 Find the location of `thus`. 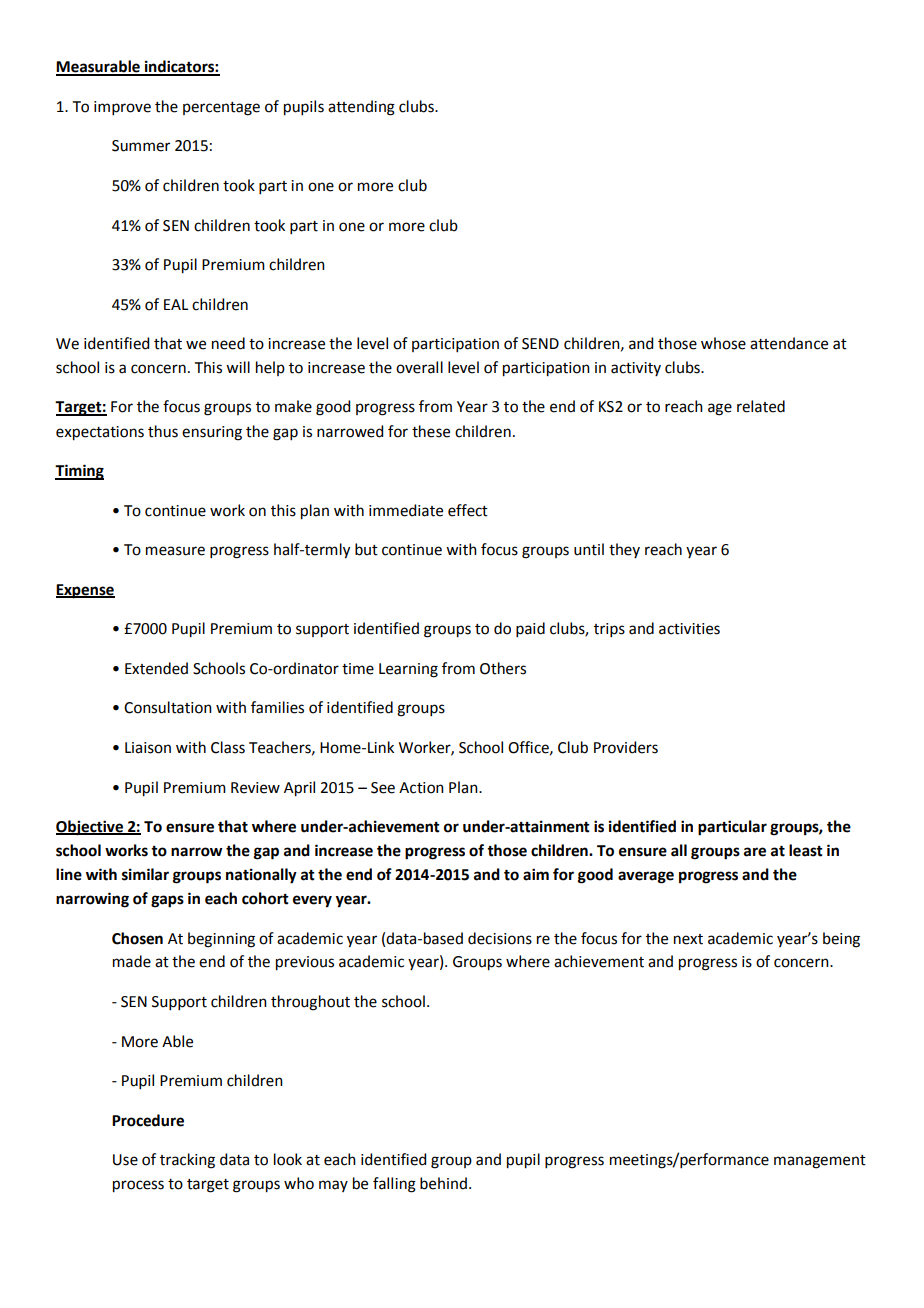

thus is located at coordinates (163, 431).
